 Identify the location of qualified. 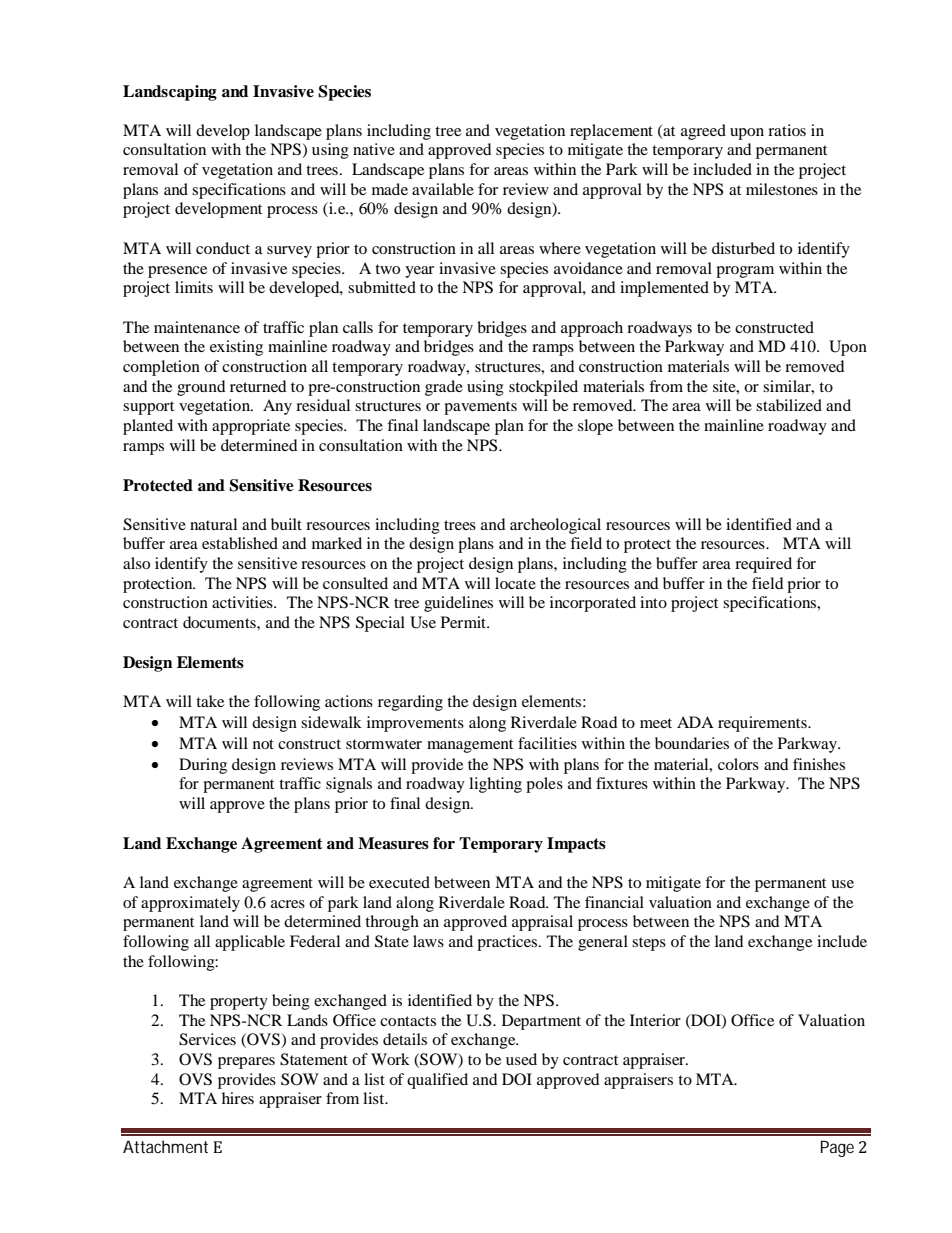
(437, 1081).
